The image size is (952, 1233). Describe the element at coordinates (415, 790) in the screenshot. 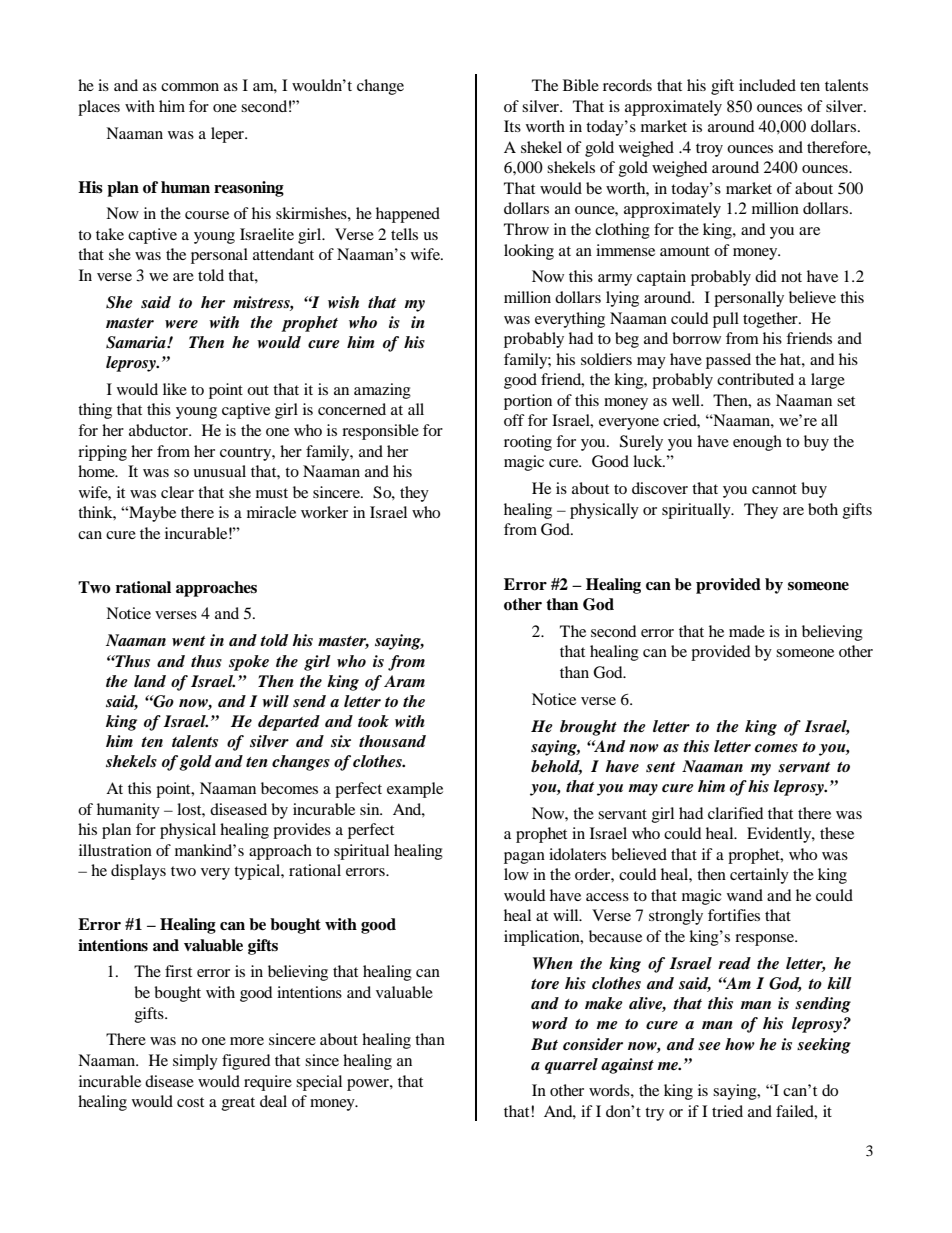

I see `example` at that location.
